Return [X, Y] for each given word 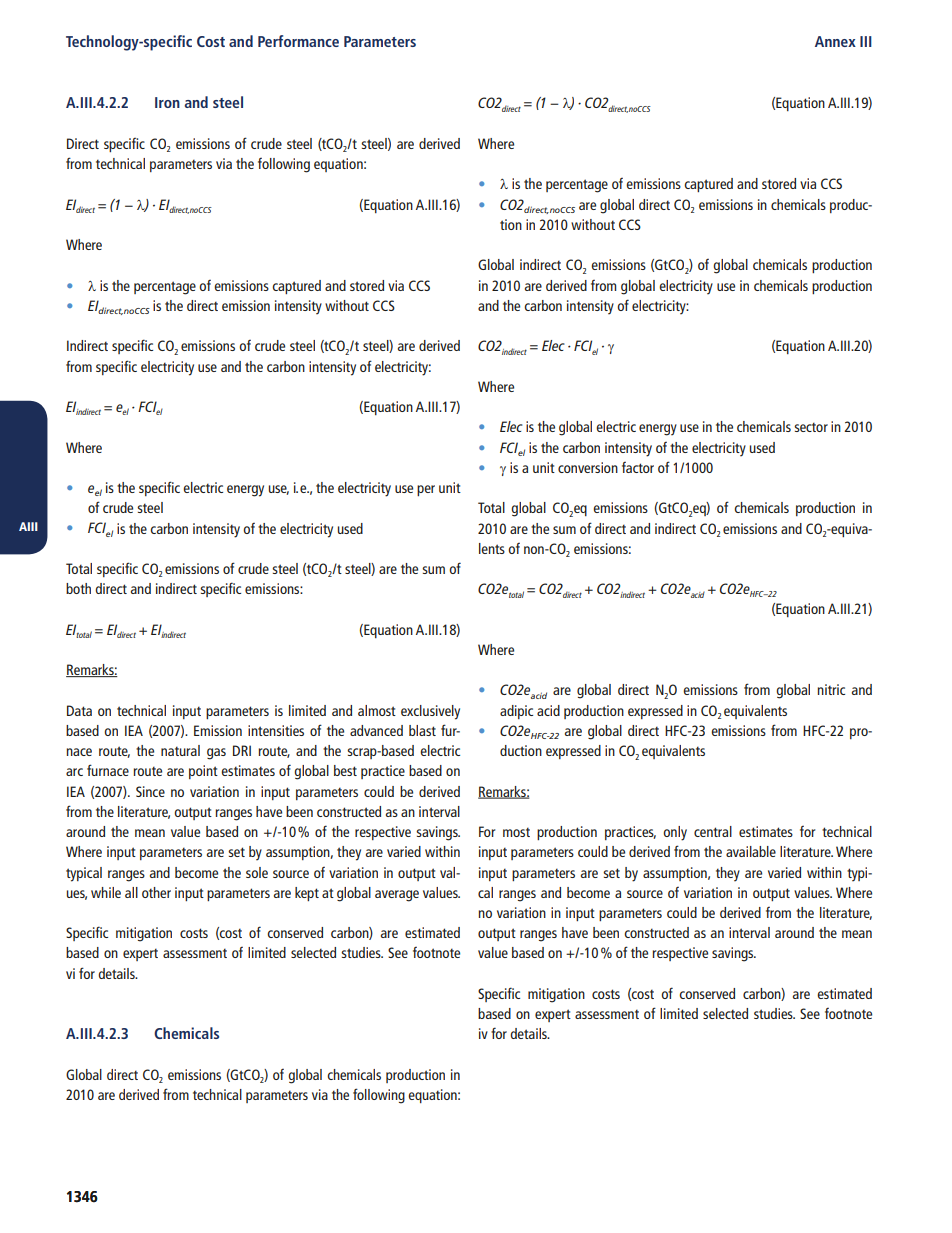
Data [79, 710]
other [156, 892]
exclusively [430, 712]
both [78, 588]
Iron [167, 102]
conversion [588, 467]
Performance [298, 41]
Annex [835, 41]
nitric [831, 689]
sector [811, 427]
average [397, 896]
